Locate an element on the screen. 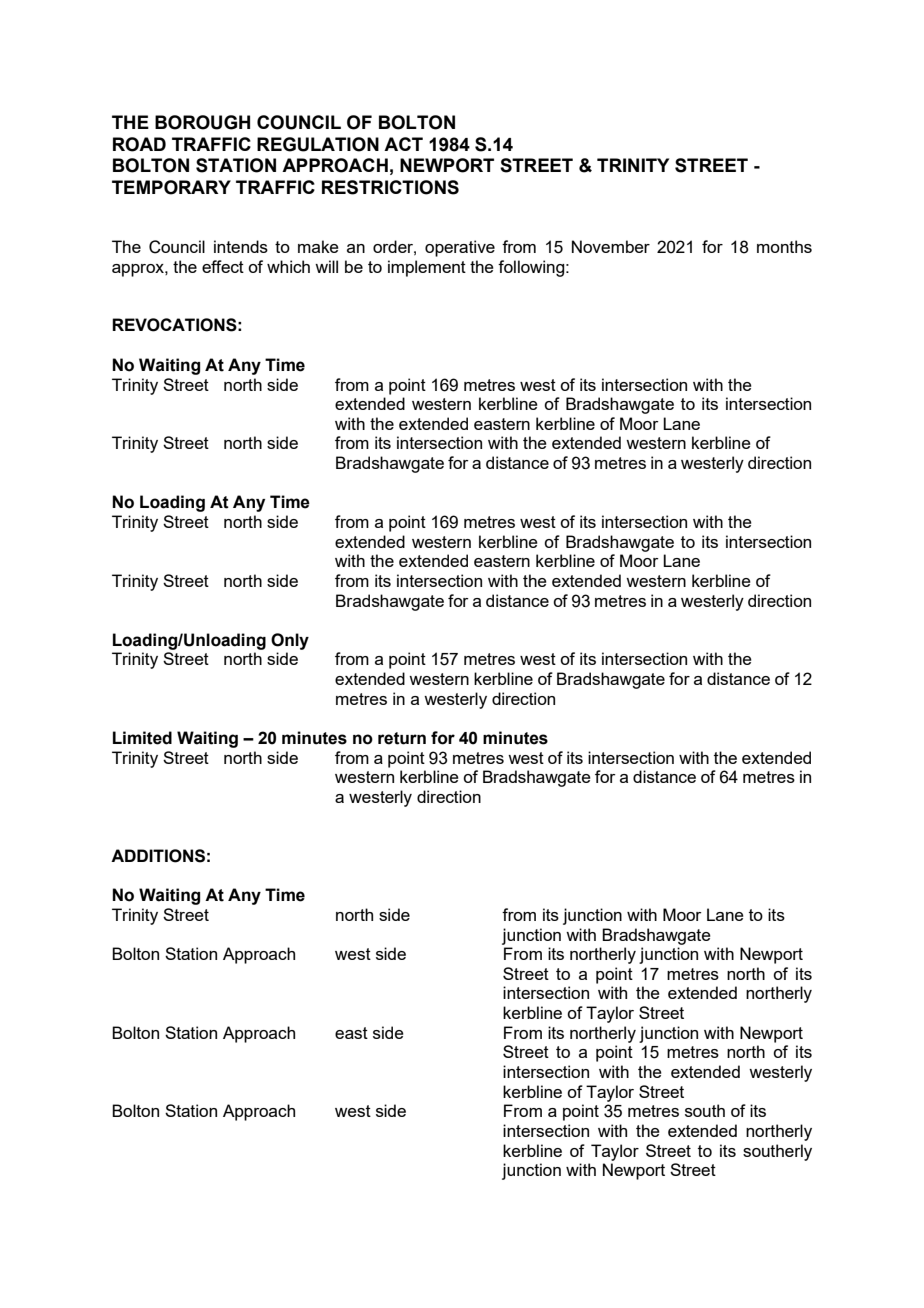 This screenshot has width=924, height=1308. Only is located at coordinates (290, 641).
